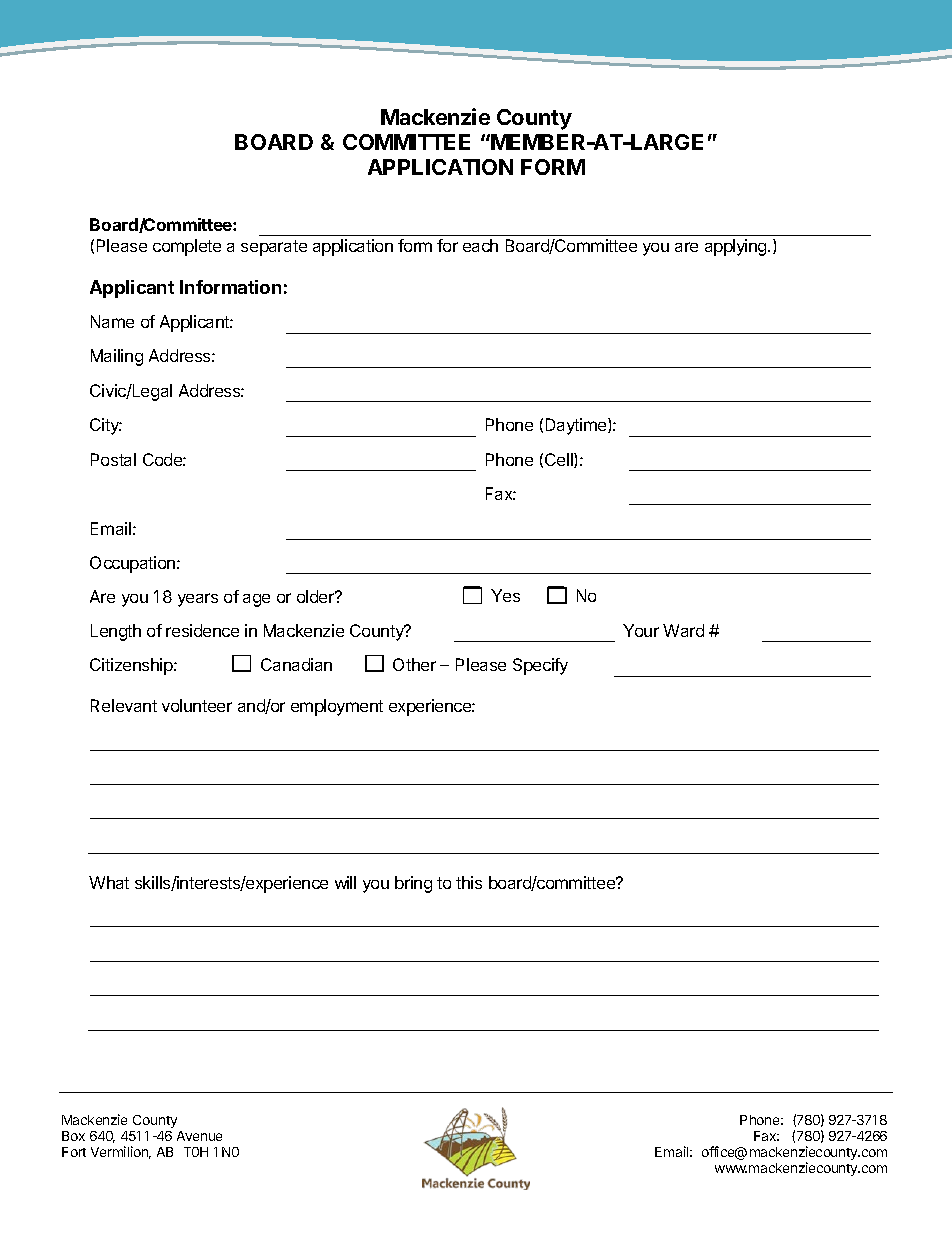 This screenshot has width=952, height=1233. What do you see at coordinates (480, 245) in the screenshot?
I see `each` at bounding box center [480, 245].
